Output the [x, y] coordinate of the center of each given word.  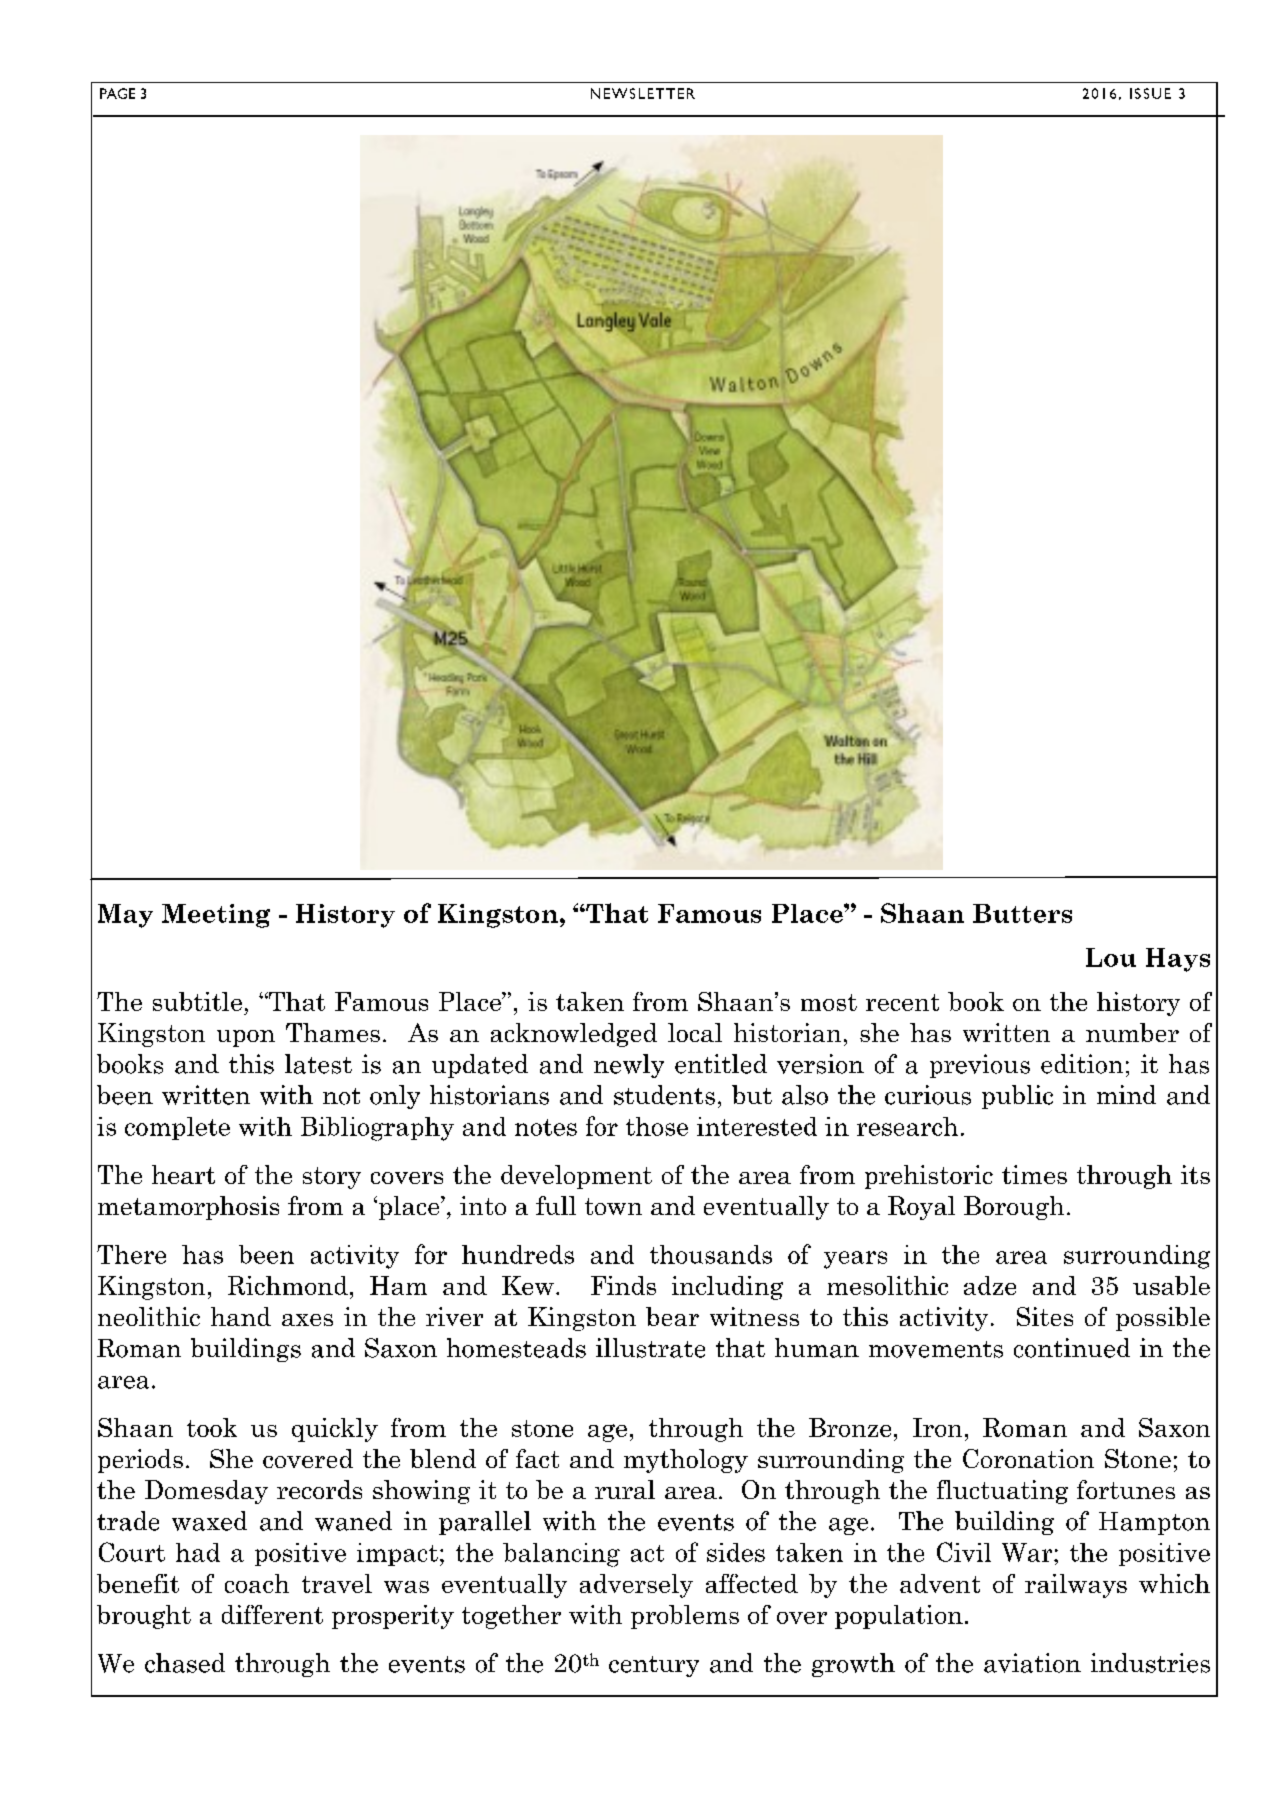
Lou [1111, 957]
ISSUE [1150, 93]
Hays [1178, 960]
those [657, 1126]
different [272, 1614]
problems [685, 1617]
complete [177, 1128]
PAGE [117, 93]
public [1017, 1097]
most [829, 1002]
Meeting [216, 916]
